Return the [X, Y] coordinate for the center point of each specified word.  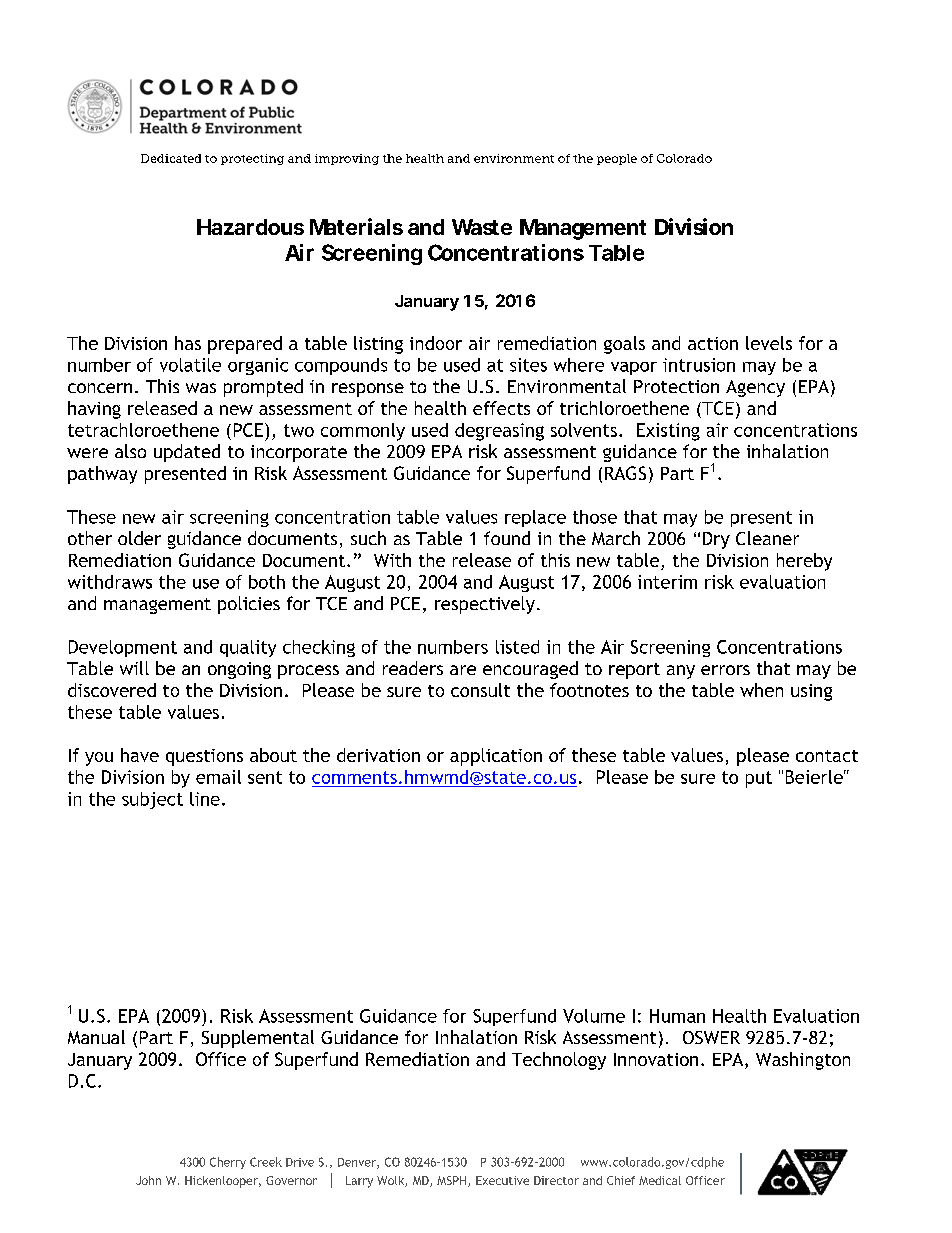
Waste [482, 227]
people [617, 159]
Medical [660, 1180]
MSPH [453, 1181]
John [148, 1180]
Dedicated [171, 158]
